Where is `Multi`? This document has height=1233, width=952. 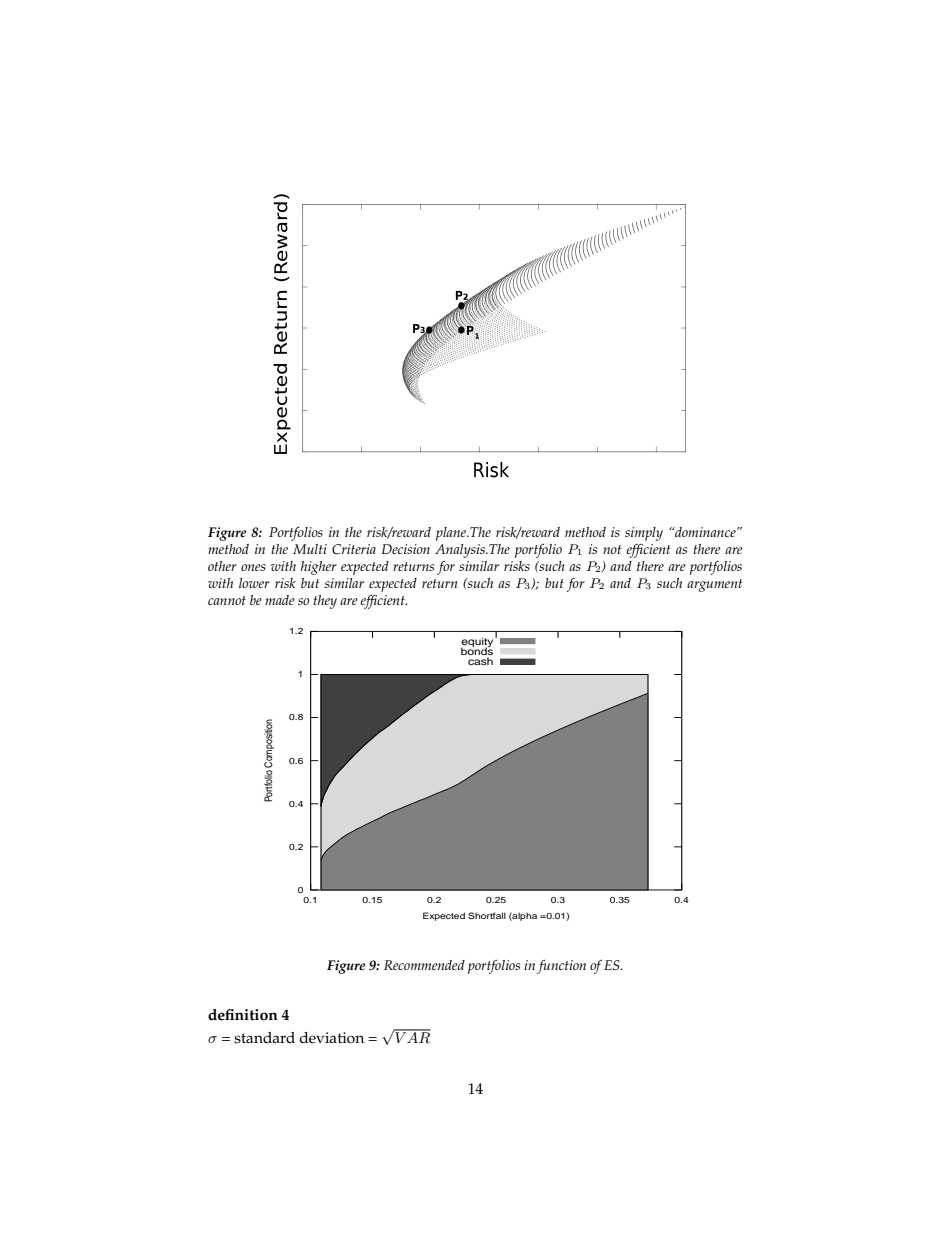 Multi is located at coordinates (310, 549).
